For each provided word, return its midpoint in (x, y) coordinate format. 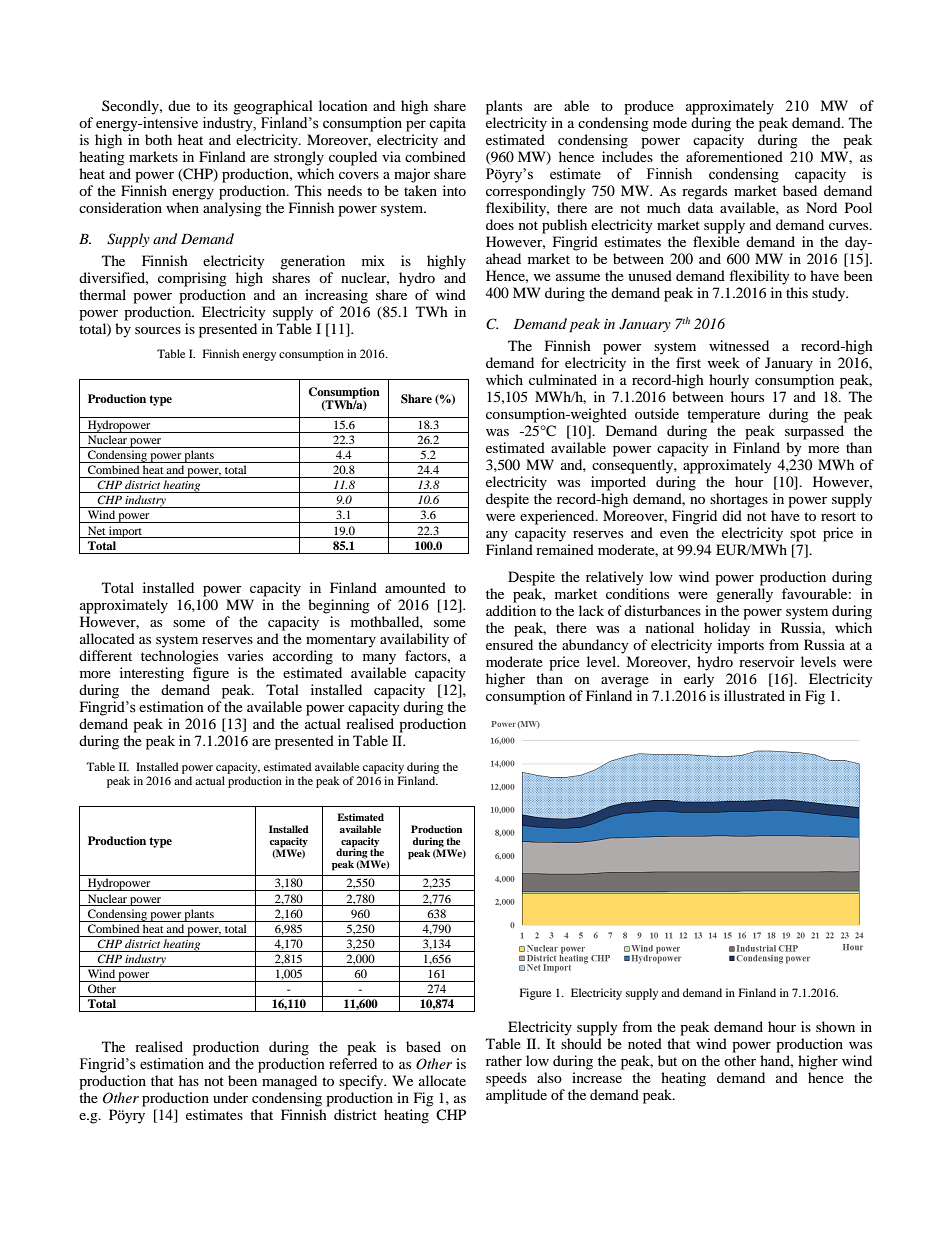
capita (447, 124)
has (189, 1080)
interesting (152, 674)
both (158, 139)
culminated (563, 379)
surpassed (814, 432)
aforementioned (734, 156)
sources (158, 330)
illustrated (754, 695)
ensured (509, 644)
